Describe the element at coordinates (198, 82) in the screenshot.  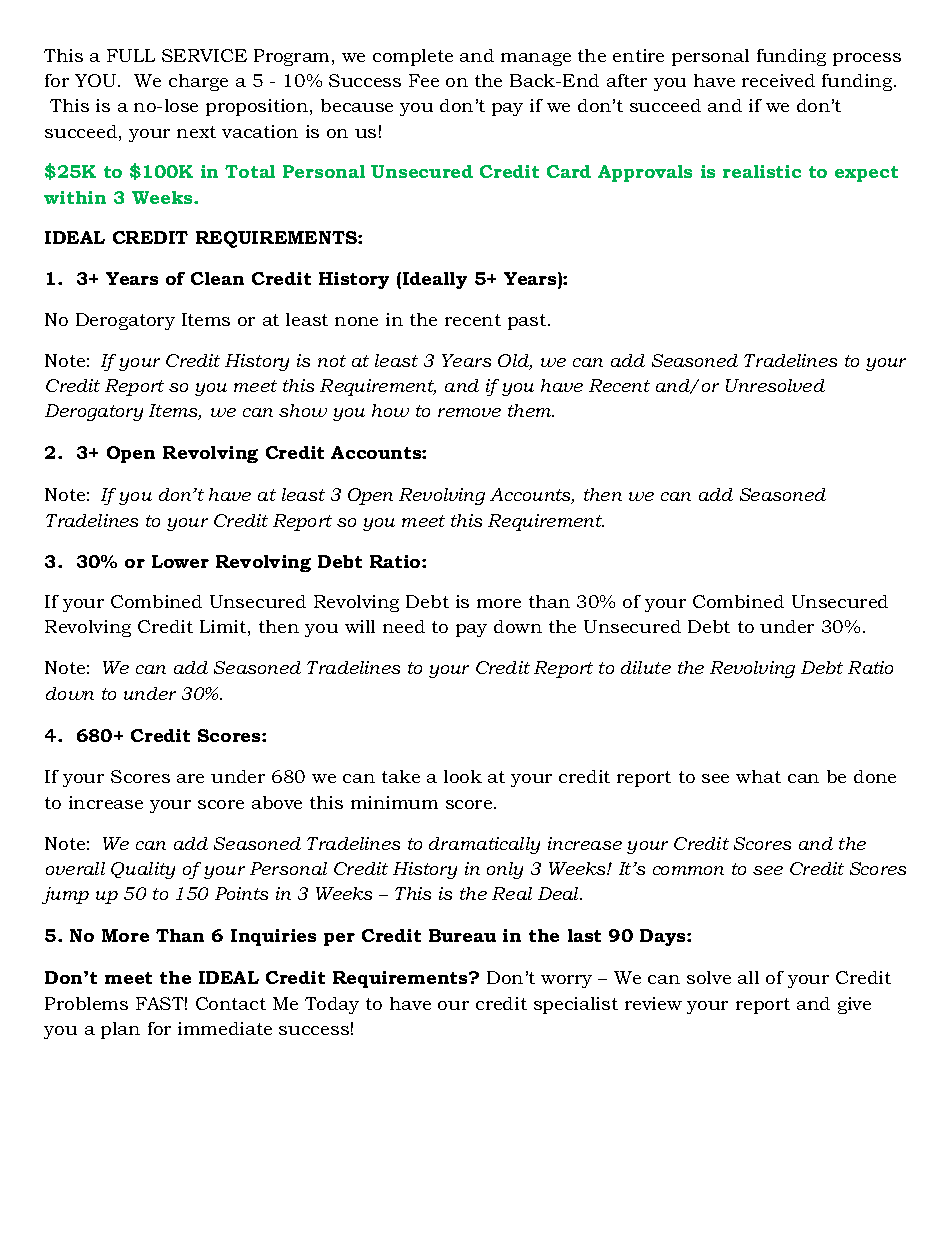
I see `charge` at that location.
